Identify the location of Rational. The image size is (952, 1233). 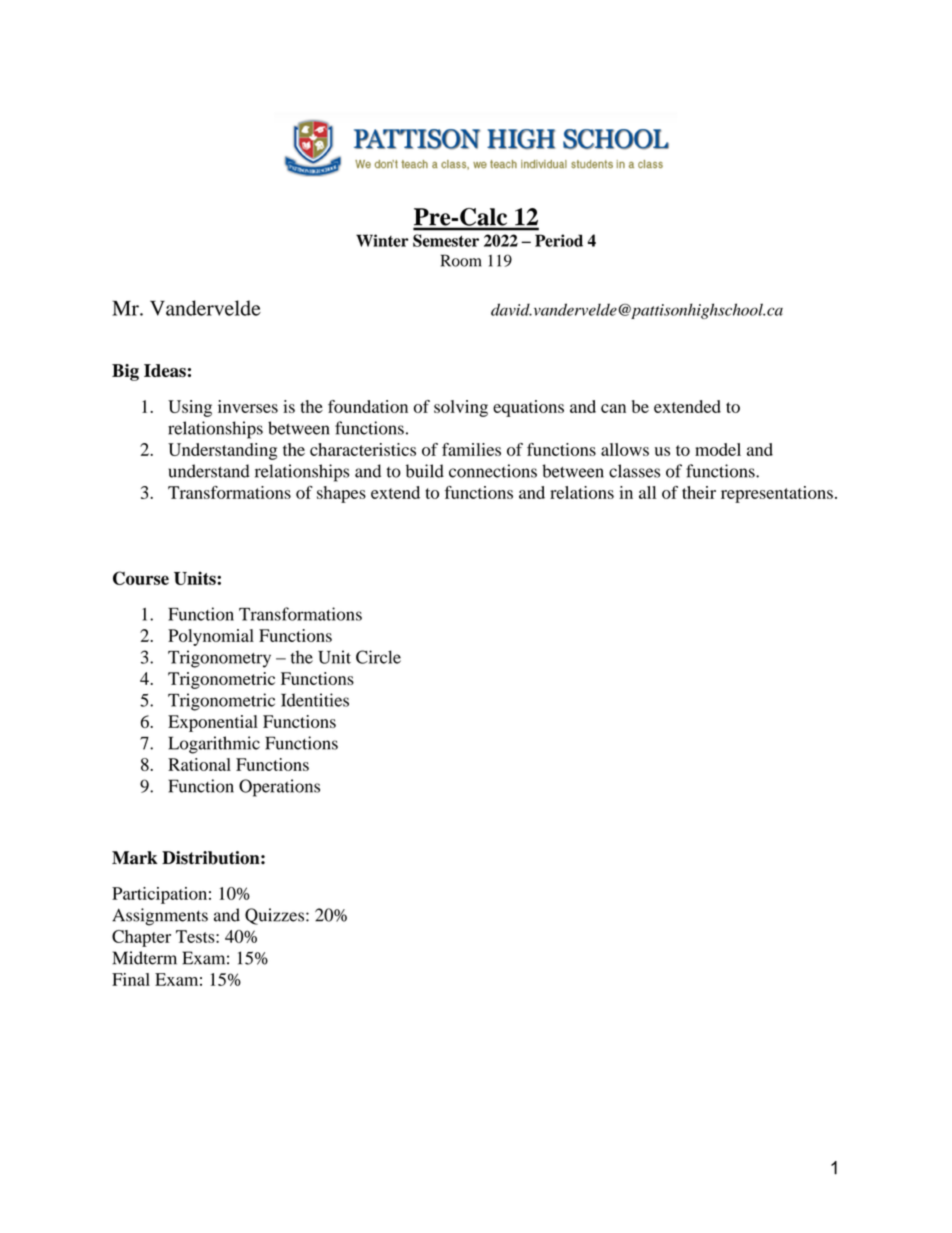
(199, 764).
